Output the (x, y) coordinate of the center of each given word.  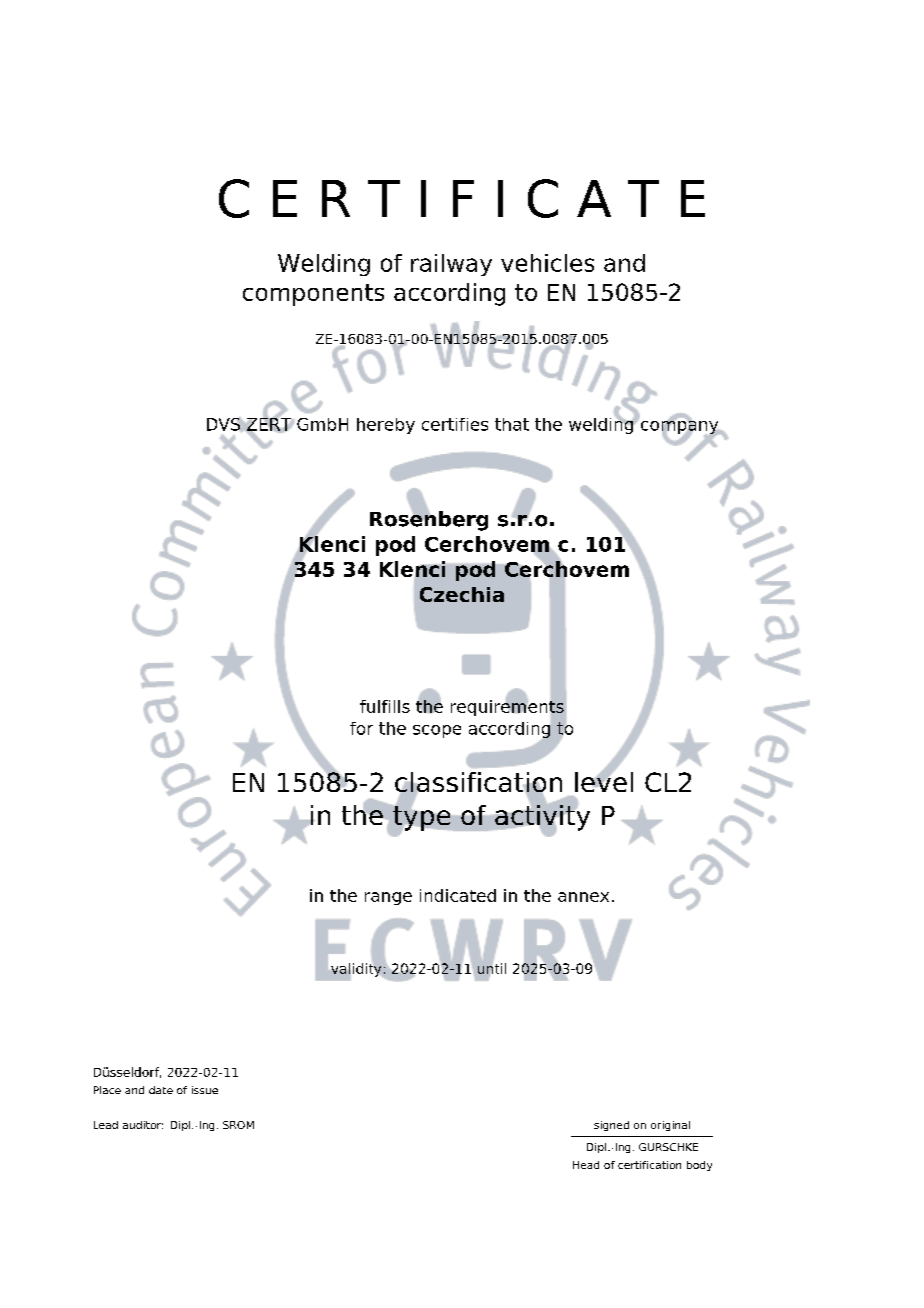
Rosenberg (429, 519)
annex (583, 897)
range (388, 898)
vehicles (547, 263)
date (161, 1090)
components (313, 295)
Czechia (462, 594)
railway (451, 265)
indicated (458, 895)
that (512, 424)
